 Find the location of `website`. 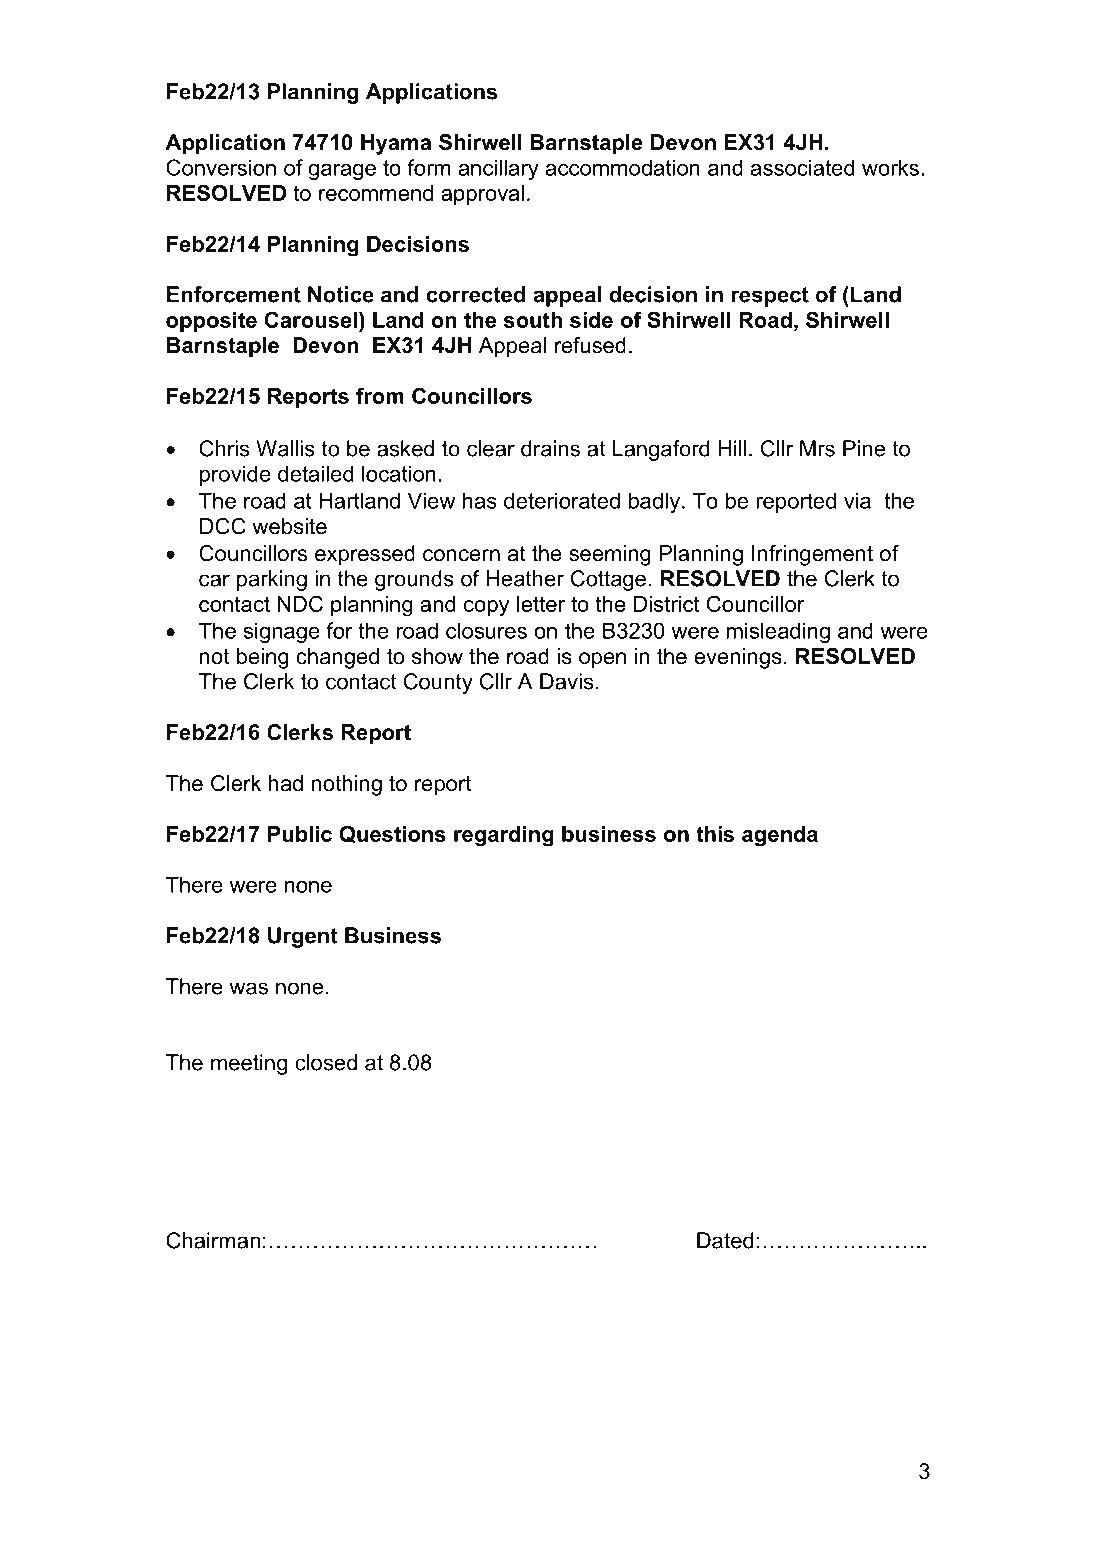

website is located at coordinates (290, 526).
